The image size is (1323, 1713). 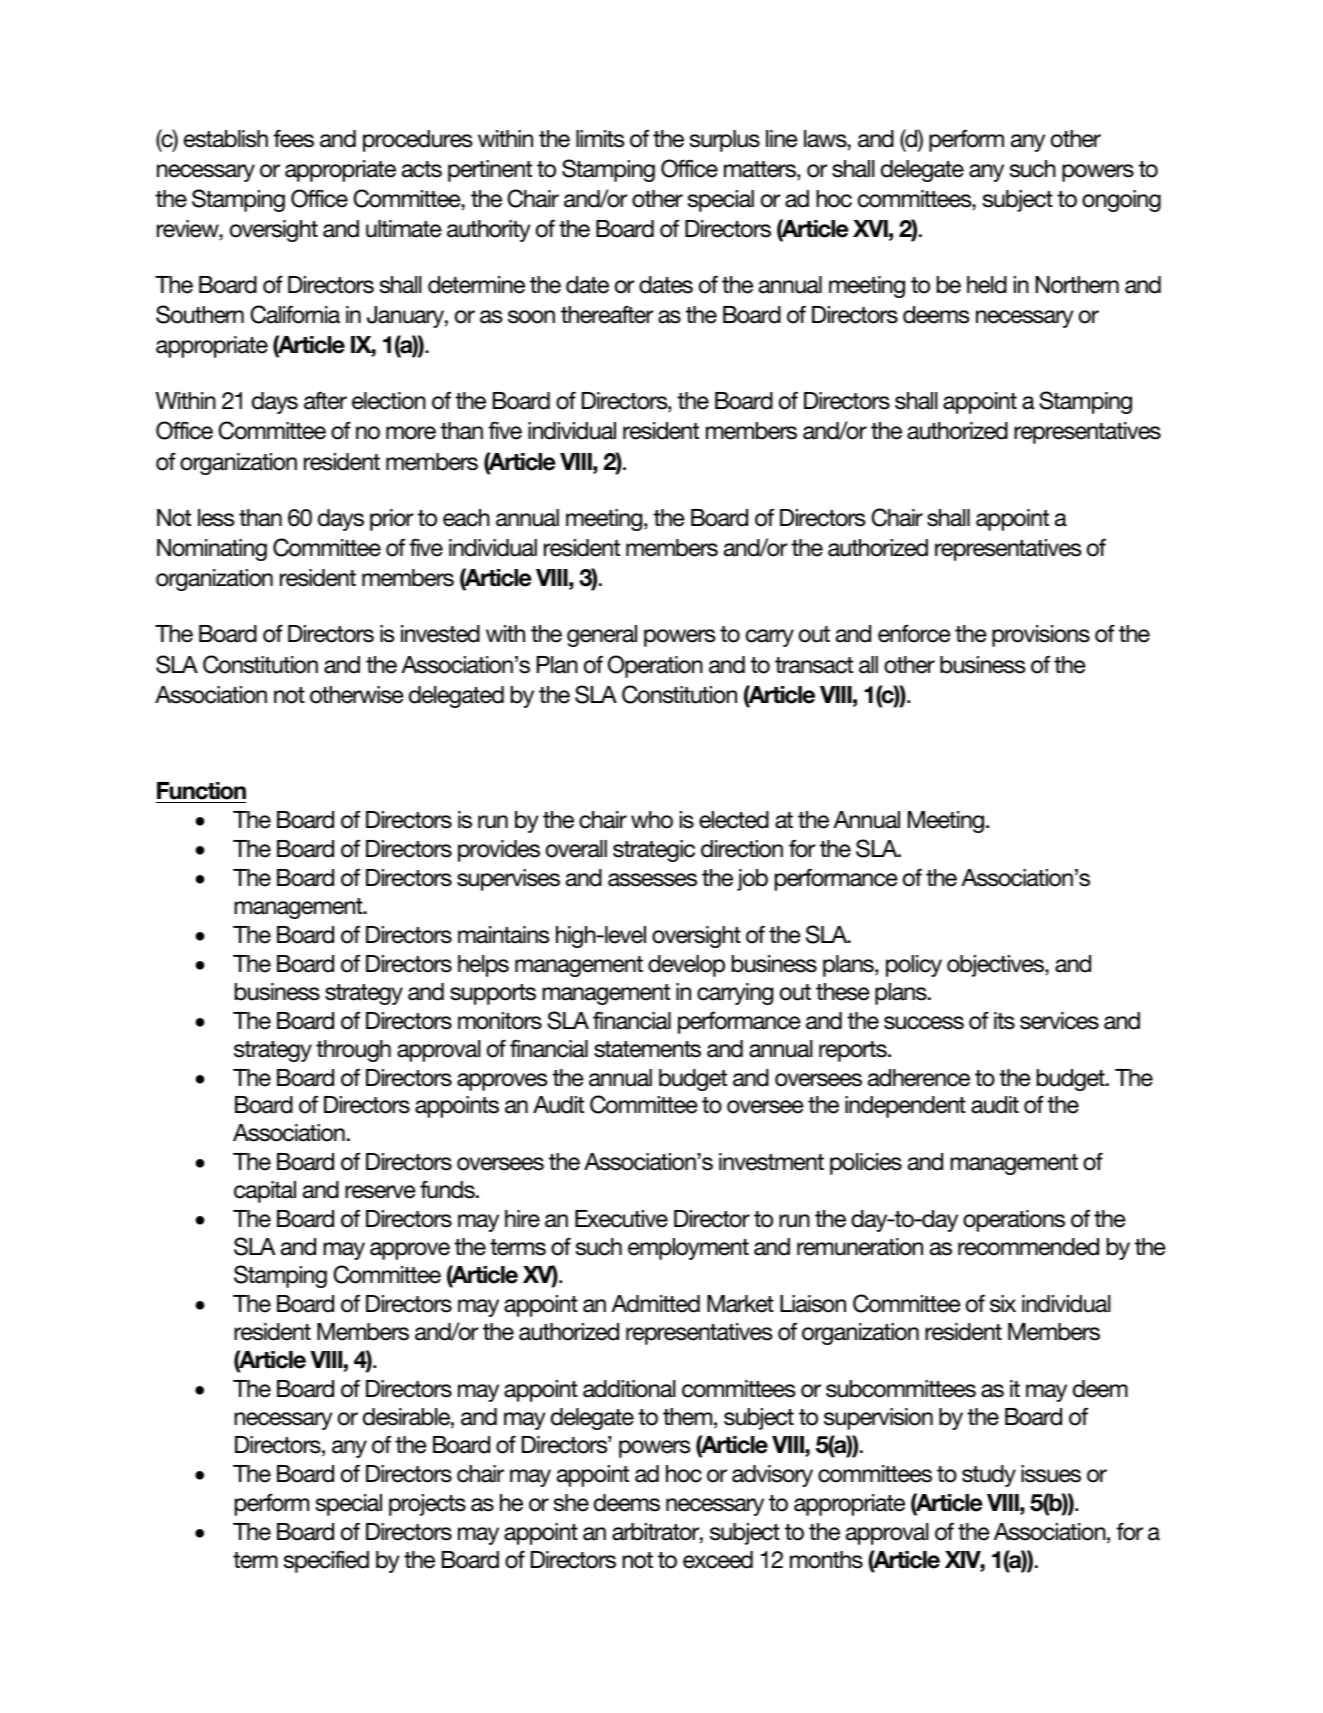 I want to click on provisions, so click(x=1041, y=636).
